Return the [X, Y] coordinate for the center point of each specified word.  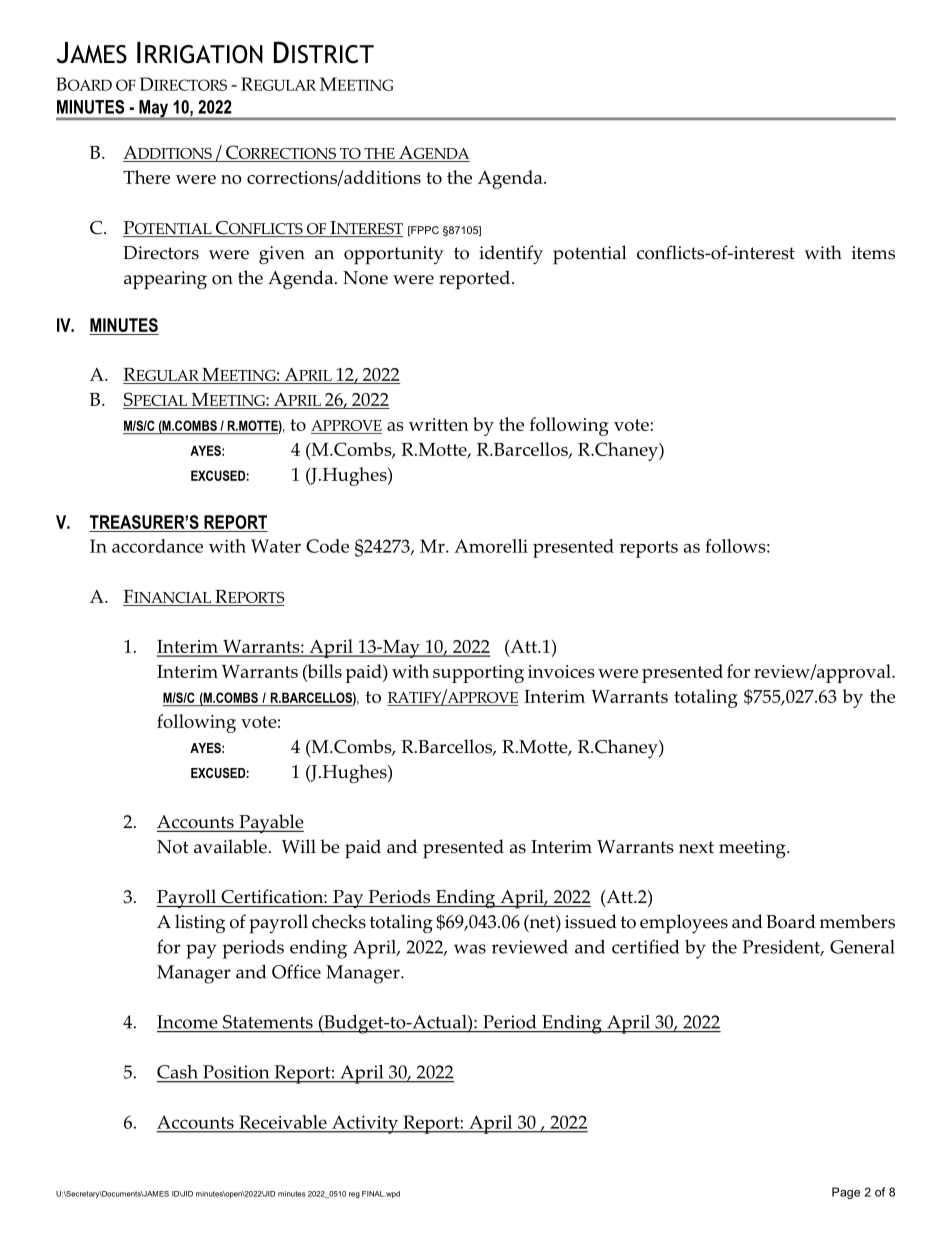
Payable [270, 823]
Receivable [283, 1122]
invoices [561, 671]
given [282, 255]
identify [511, 254]
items [873, 253]
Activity [365, 1124]
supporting [478, 674]
